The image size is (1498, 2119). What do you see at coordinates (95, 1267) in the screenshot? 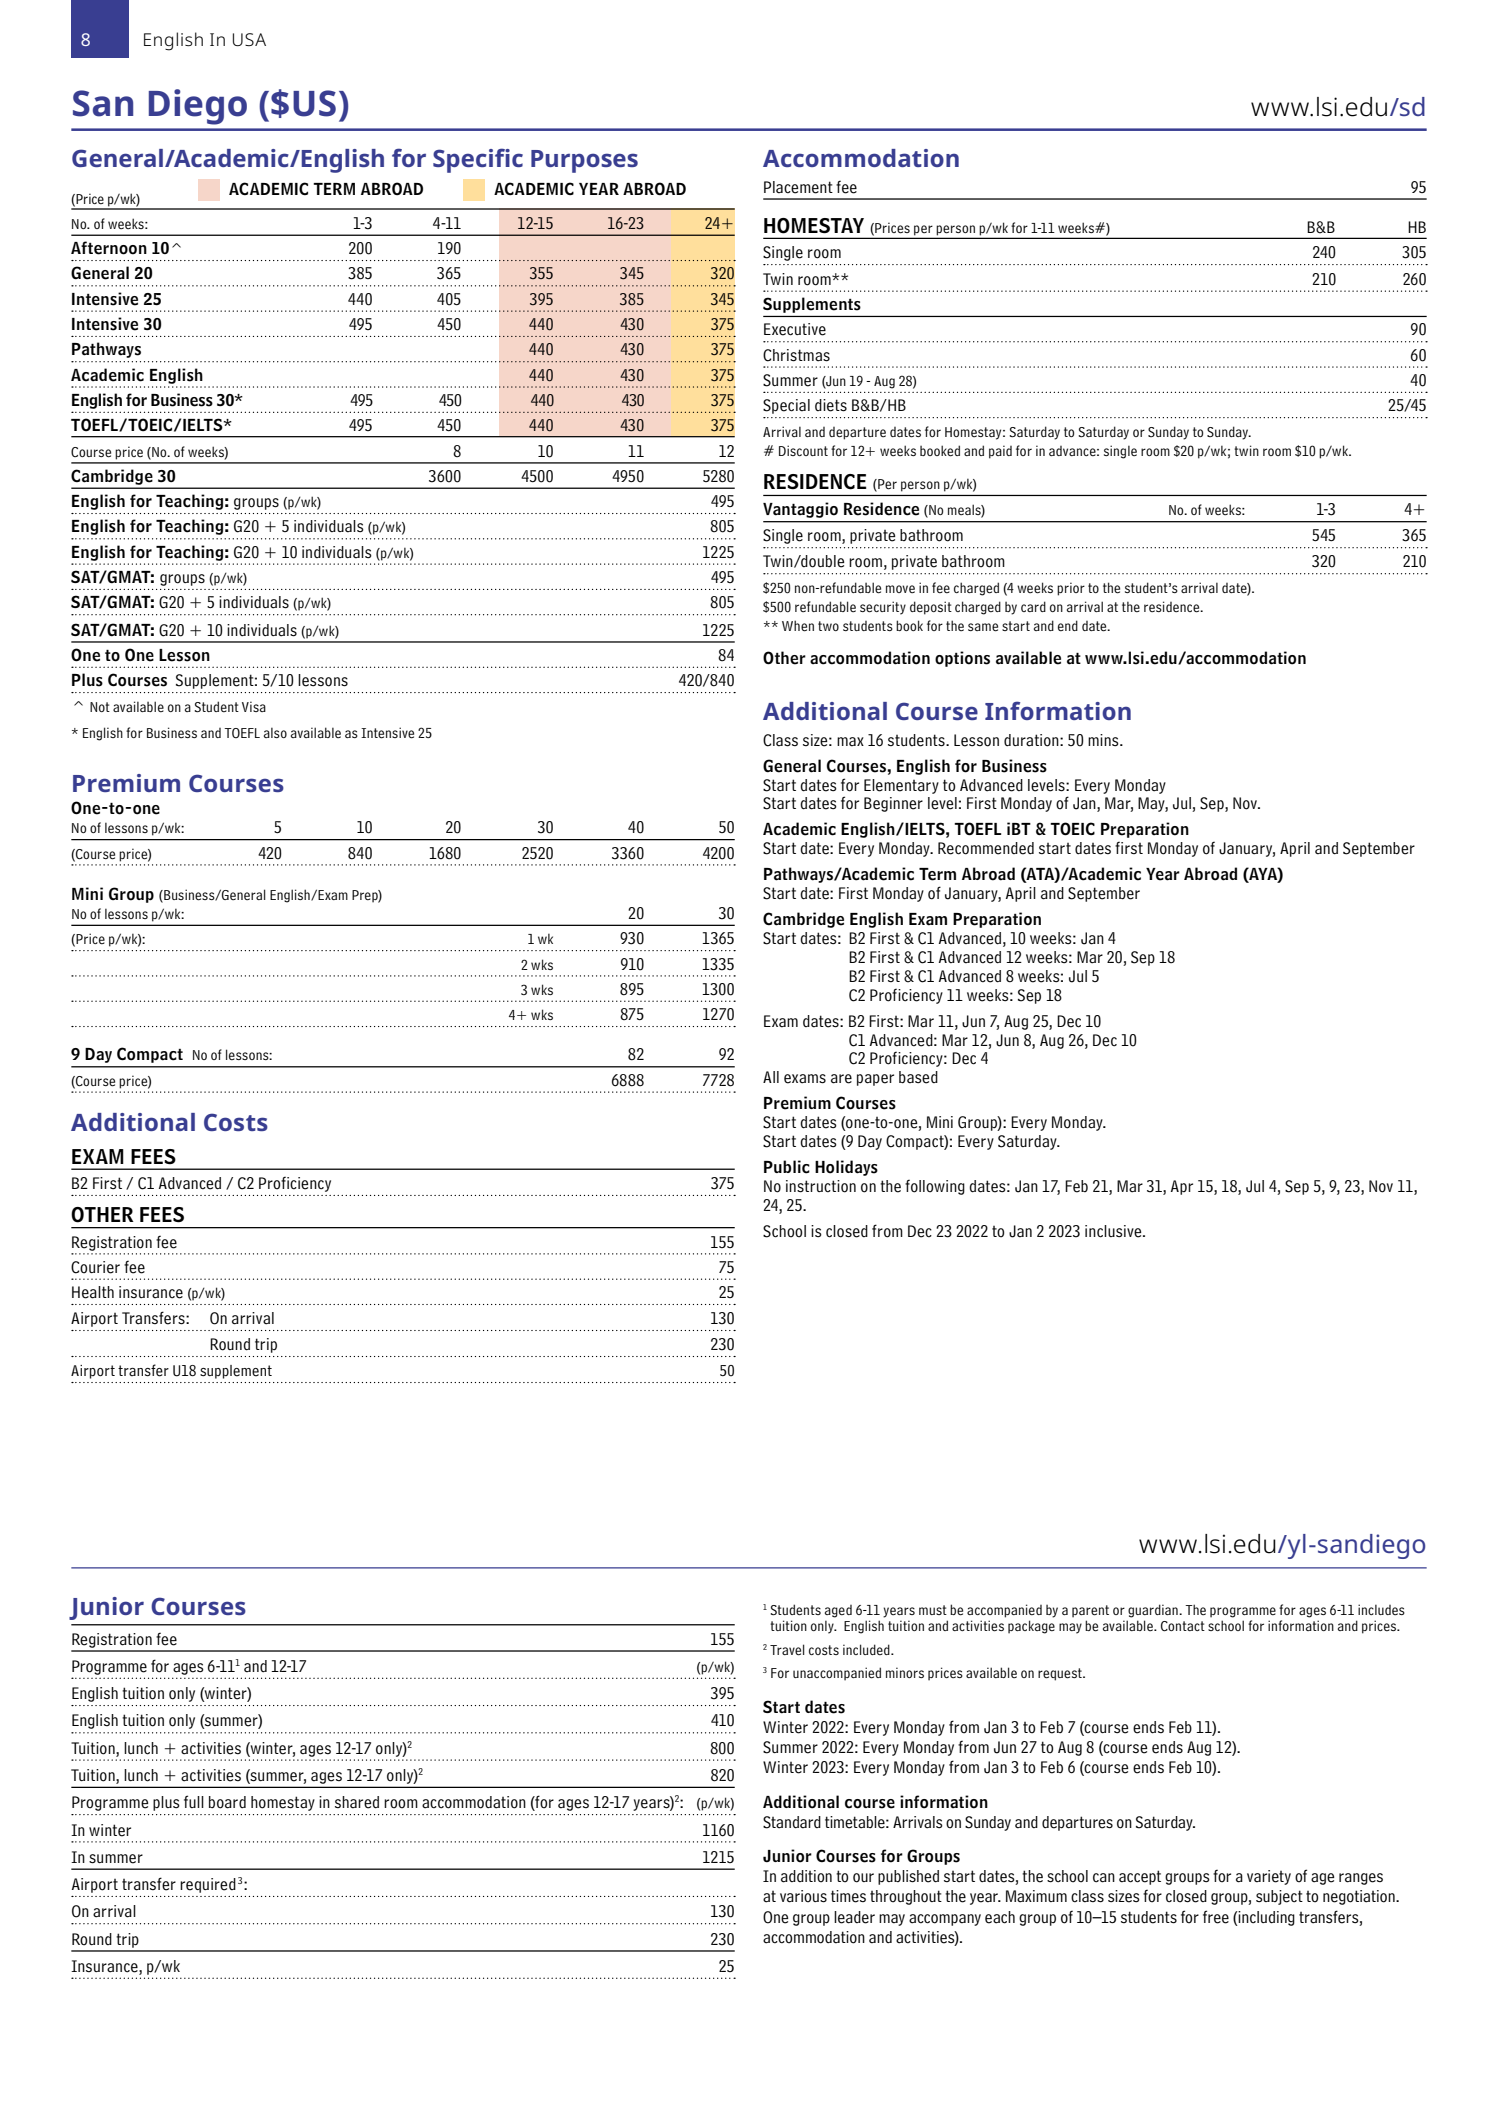
I see `Courier` at bounding box center [95, 1267].
